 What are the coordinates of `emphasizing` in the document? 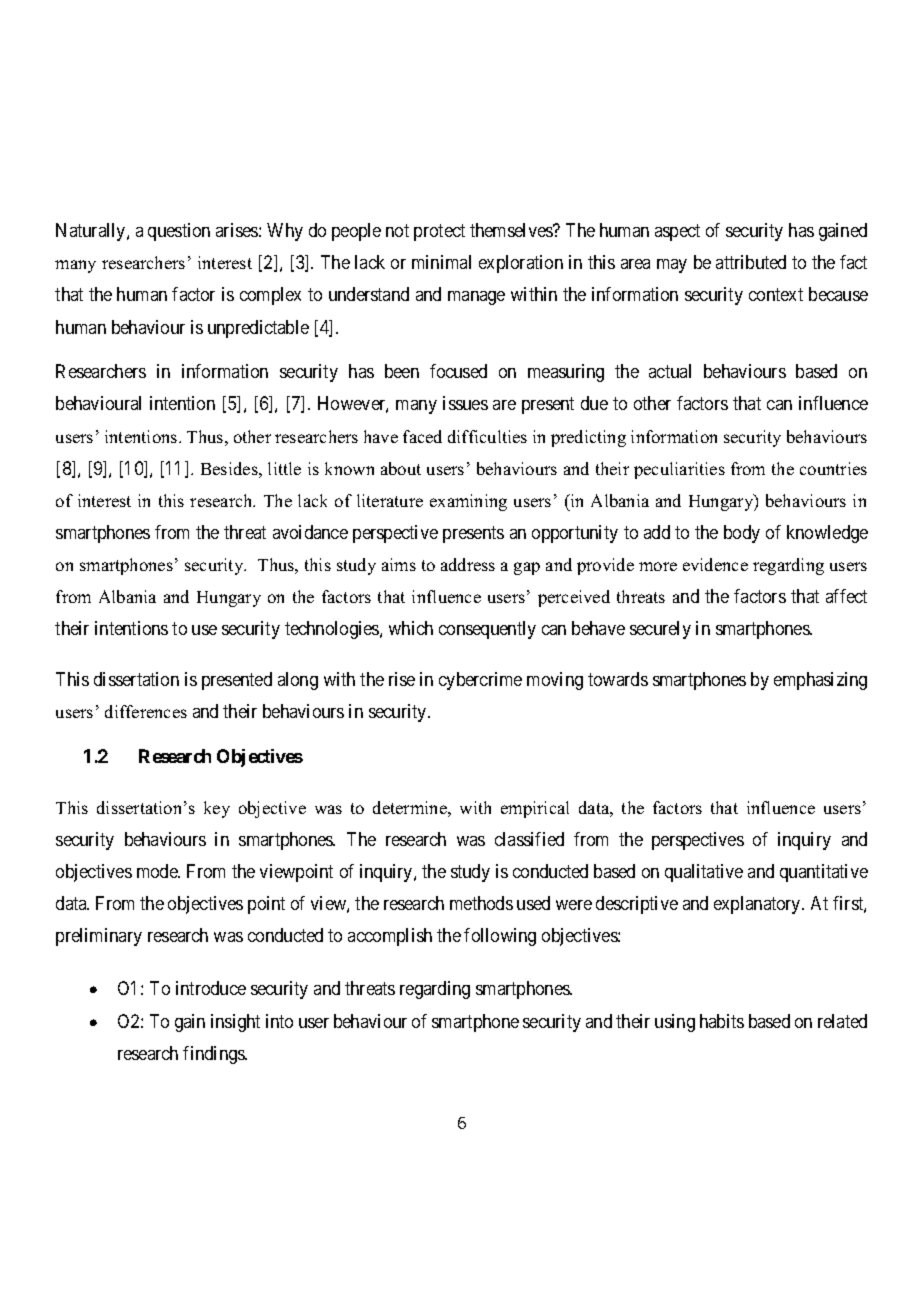 It's located at (820, 681).
